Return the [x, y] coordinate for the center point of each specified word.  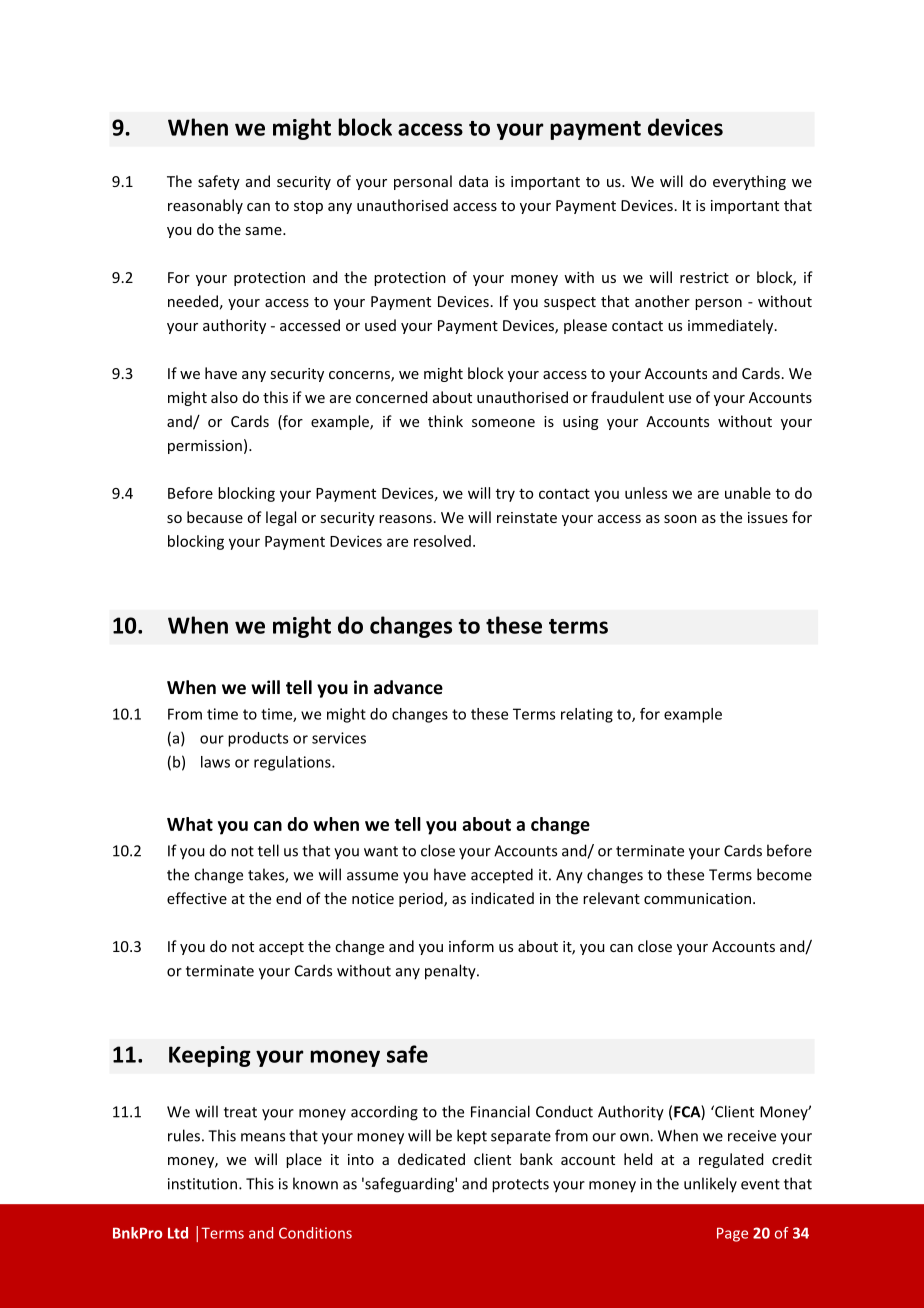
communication [697, 898]
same [264, 231]
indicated [502, 898]
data [473, 181]
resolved [442, 541]
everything [749, 182]
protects [520, 1186]
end [288, 898]
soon [680, 519]
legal [281, 518]
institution [202, 1184]
